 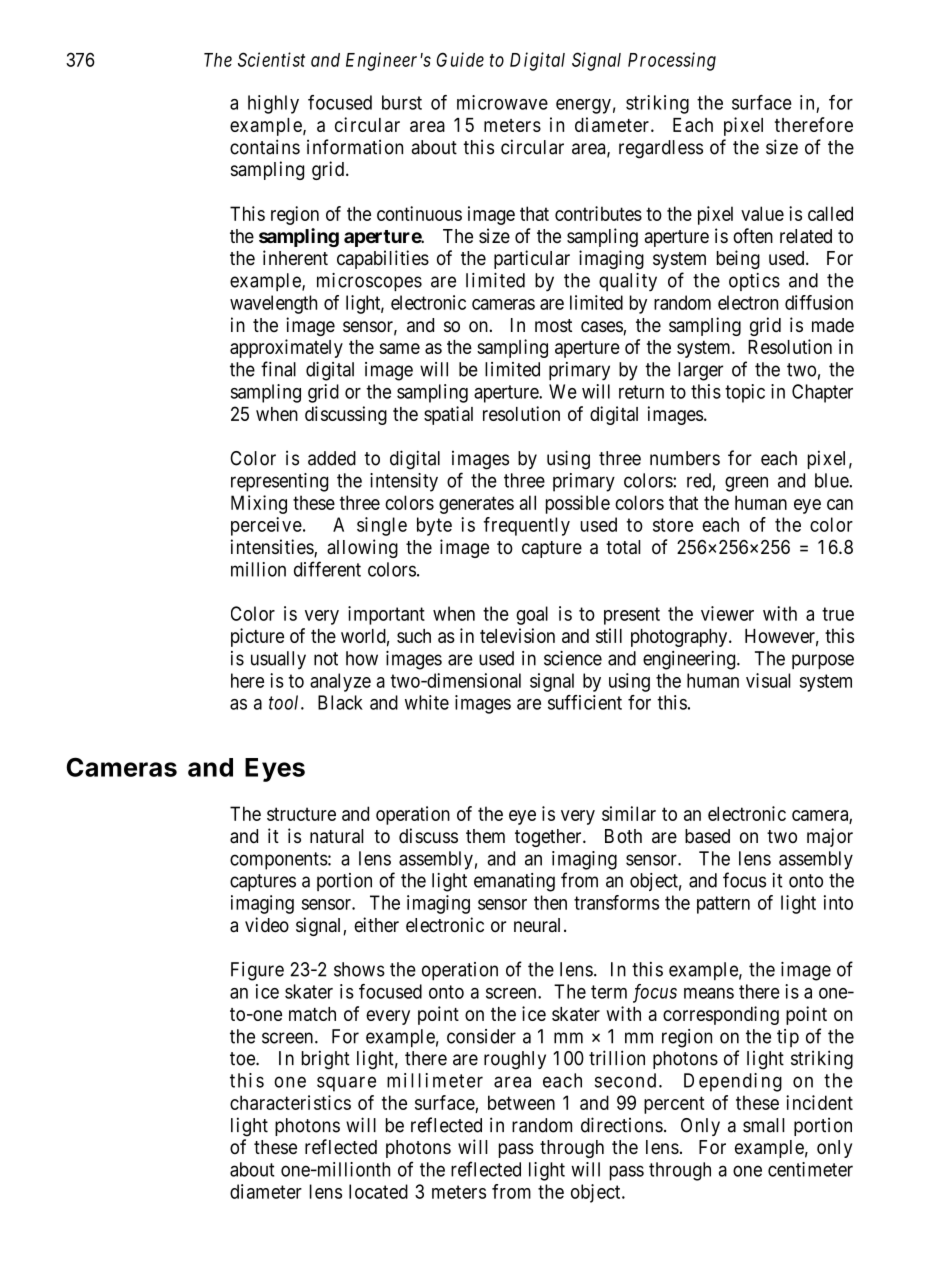 I want to click on not, so click(x=326, y=659).
